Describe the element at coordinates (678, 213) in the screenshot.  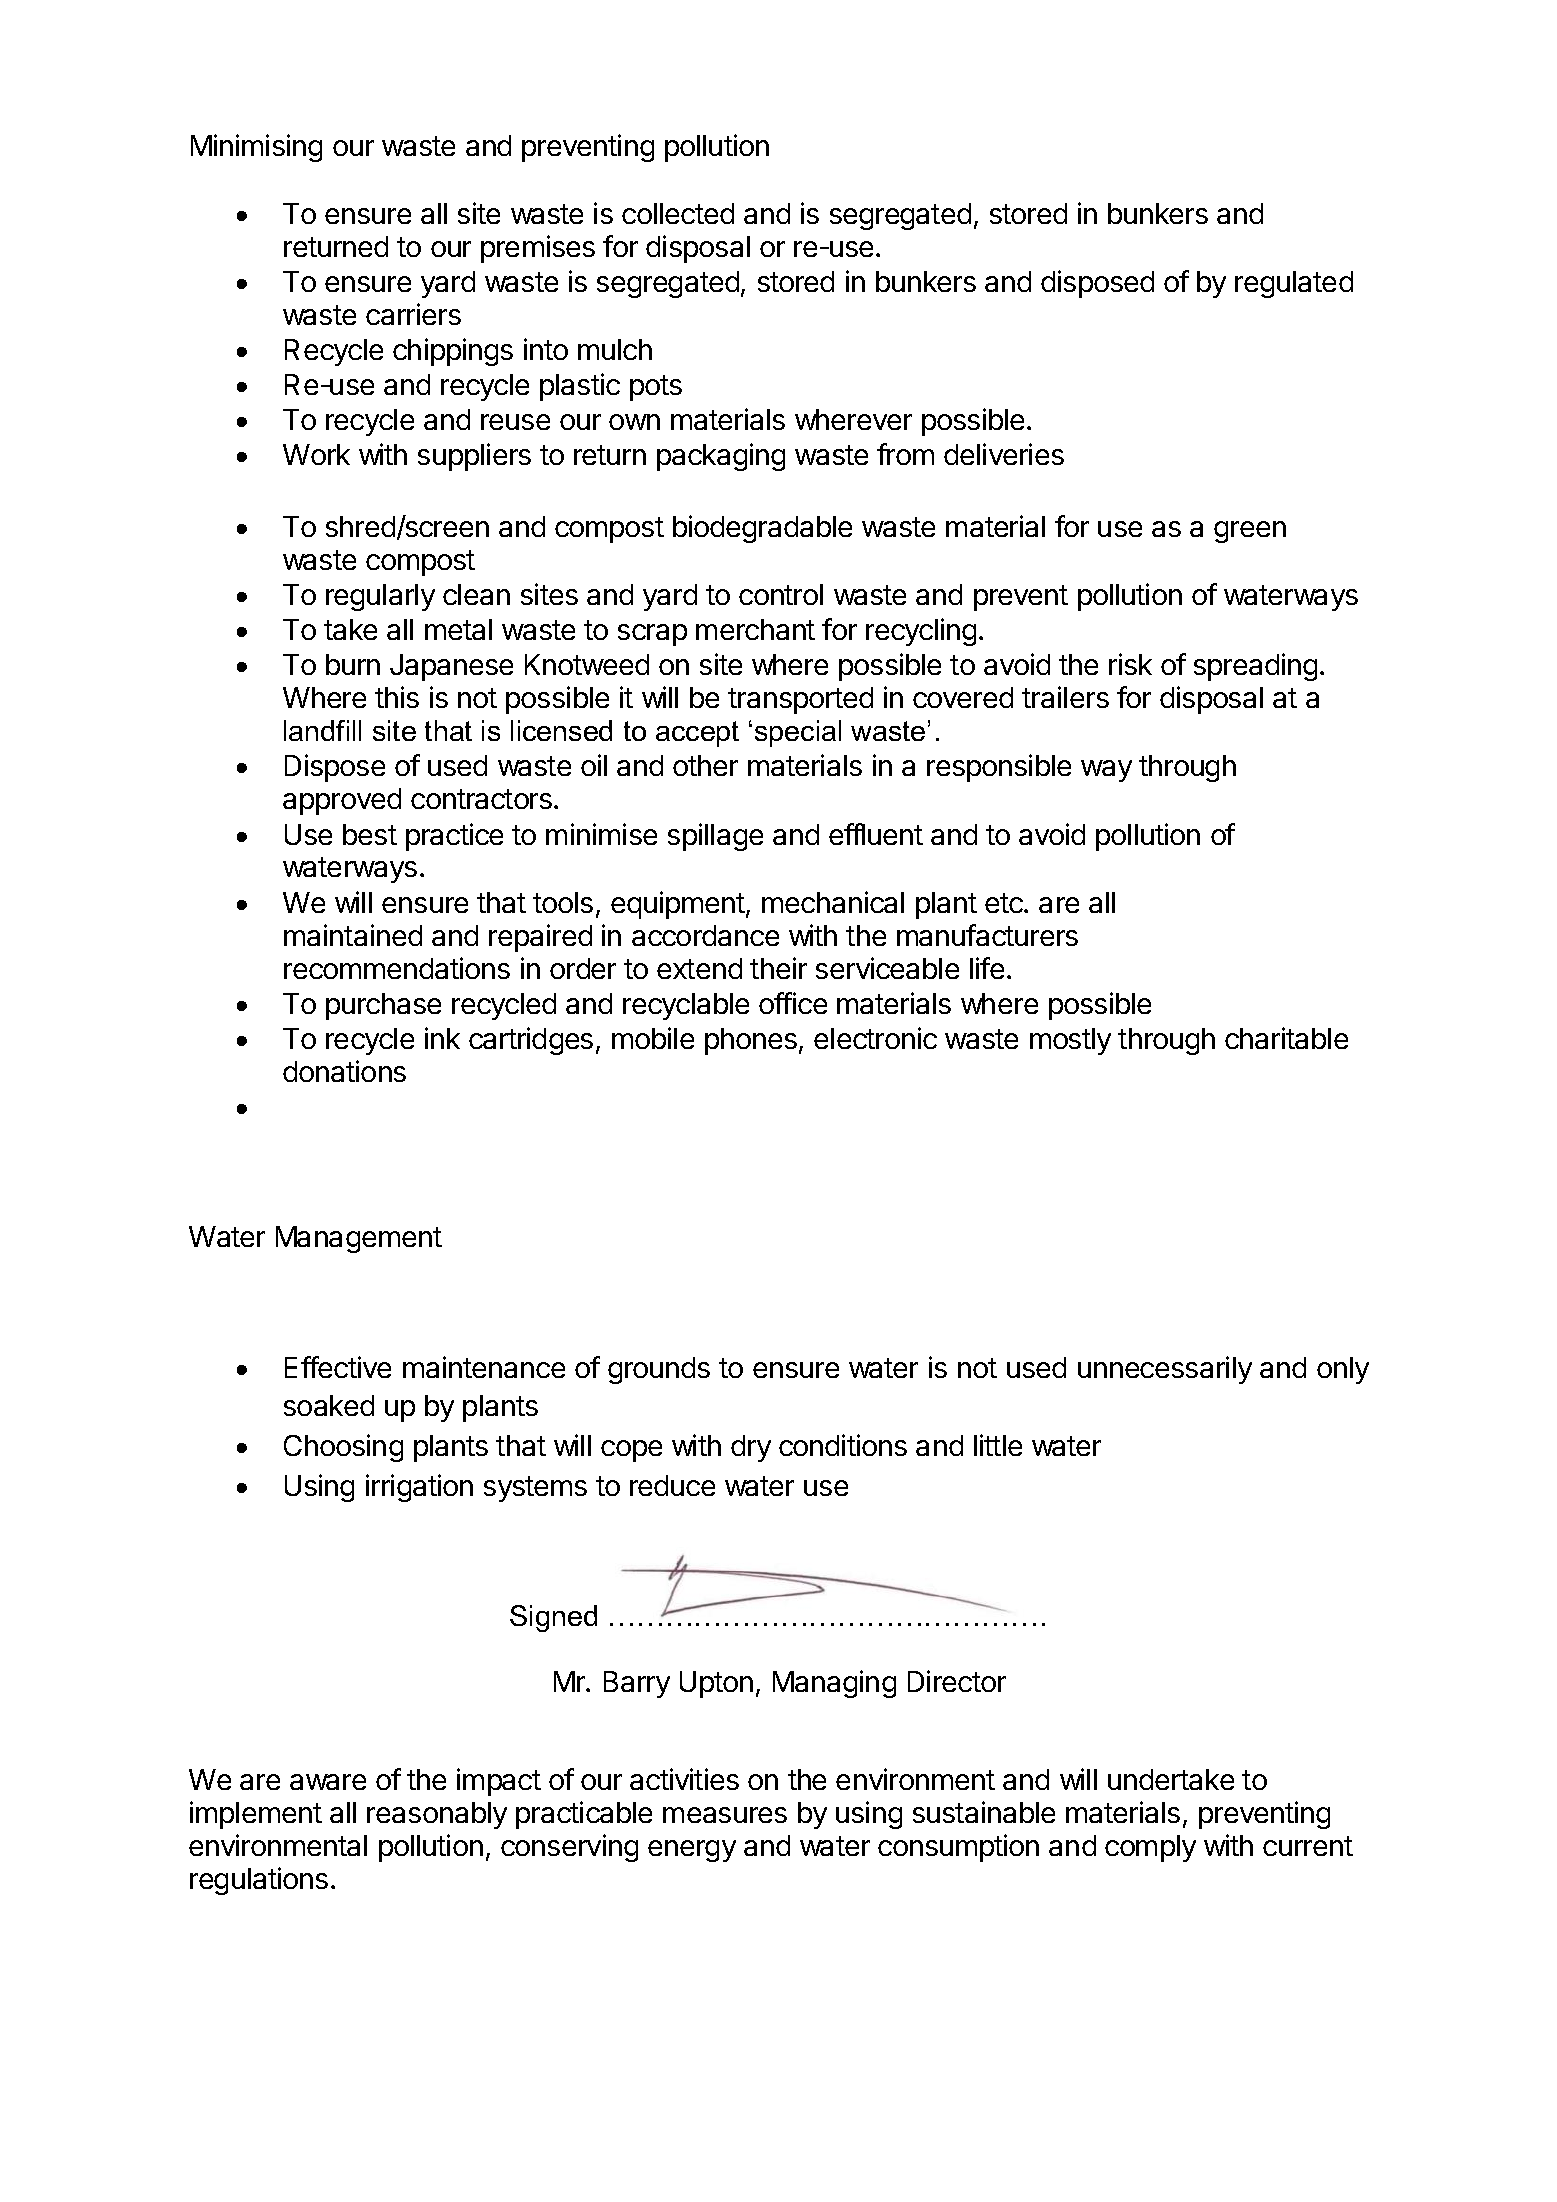
I see `collected` at that location.
